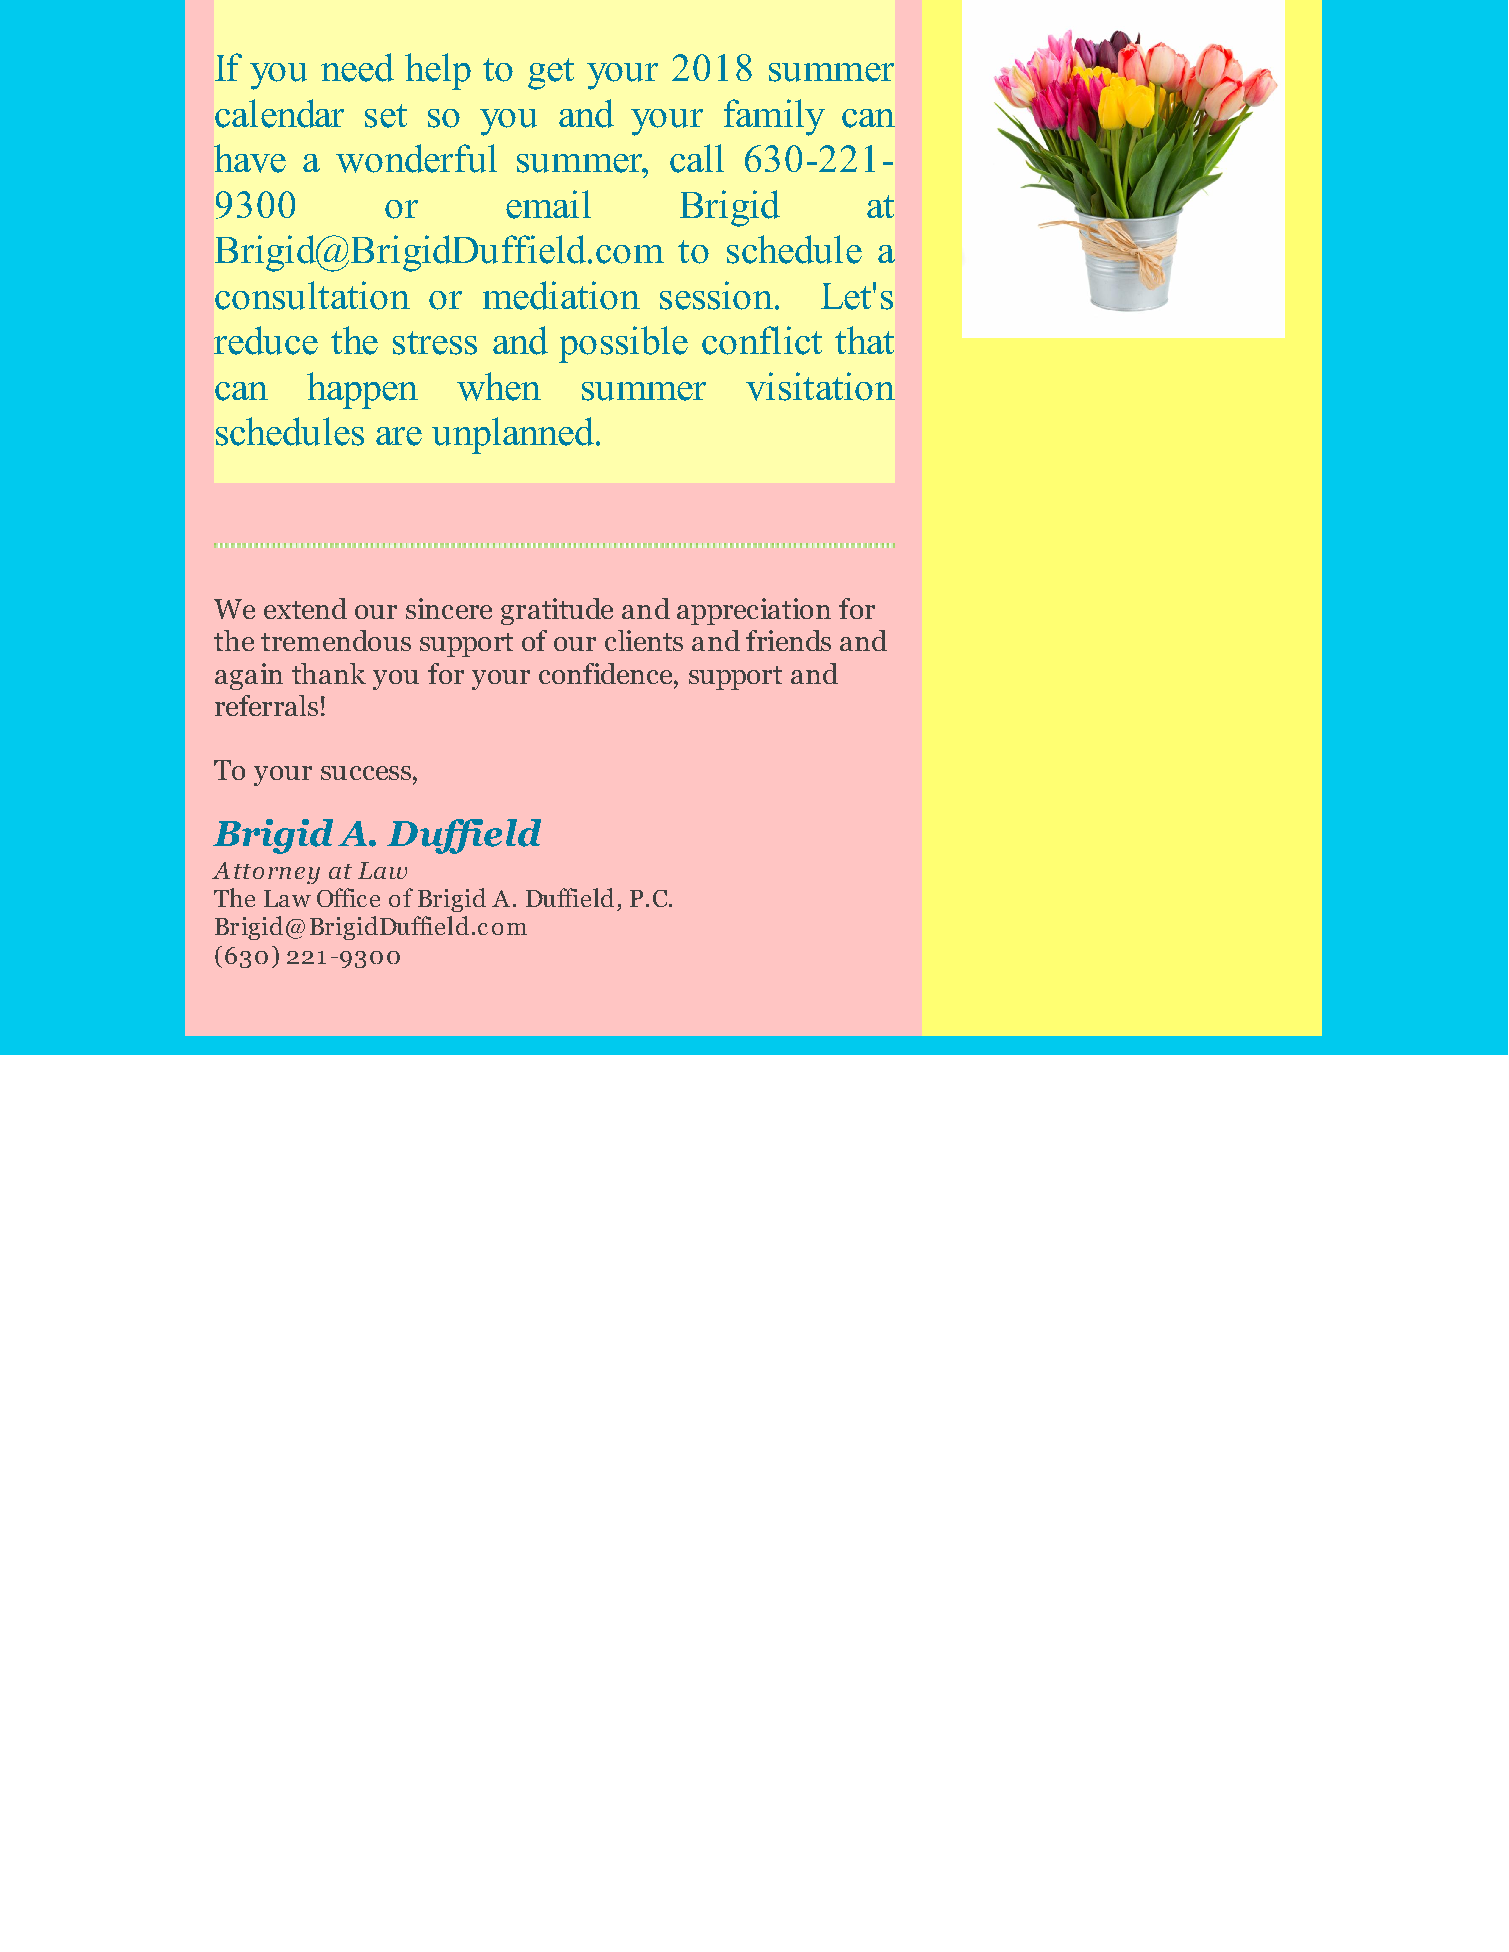 Image resolution: width=1509 pixels, height=1952 pixels. I want to click on are, so click(399, 436).
